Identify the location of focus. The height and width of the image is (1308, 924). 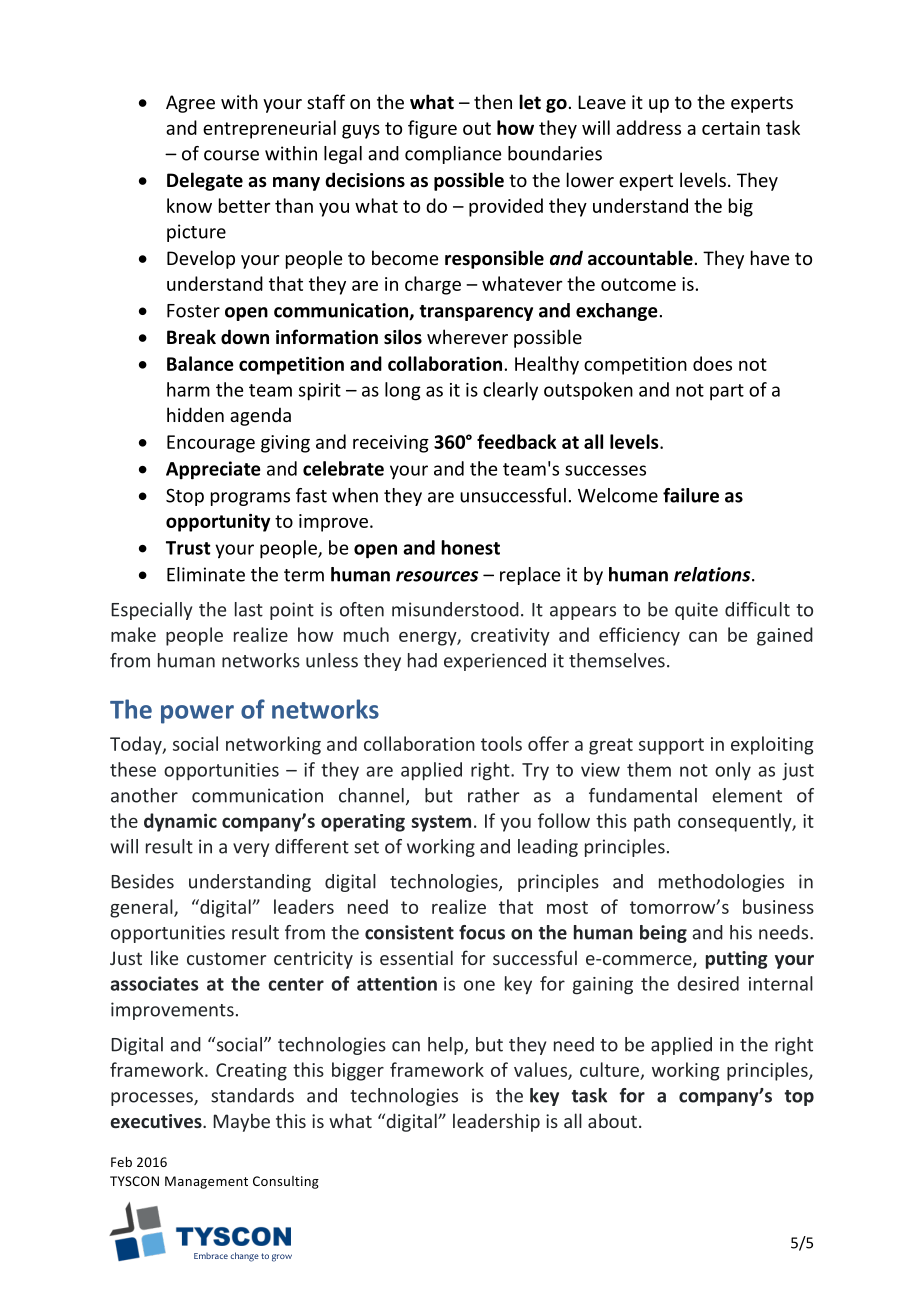
(482, 932).
